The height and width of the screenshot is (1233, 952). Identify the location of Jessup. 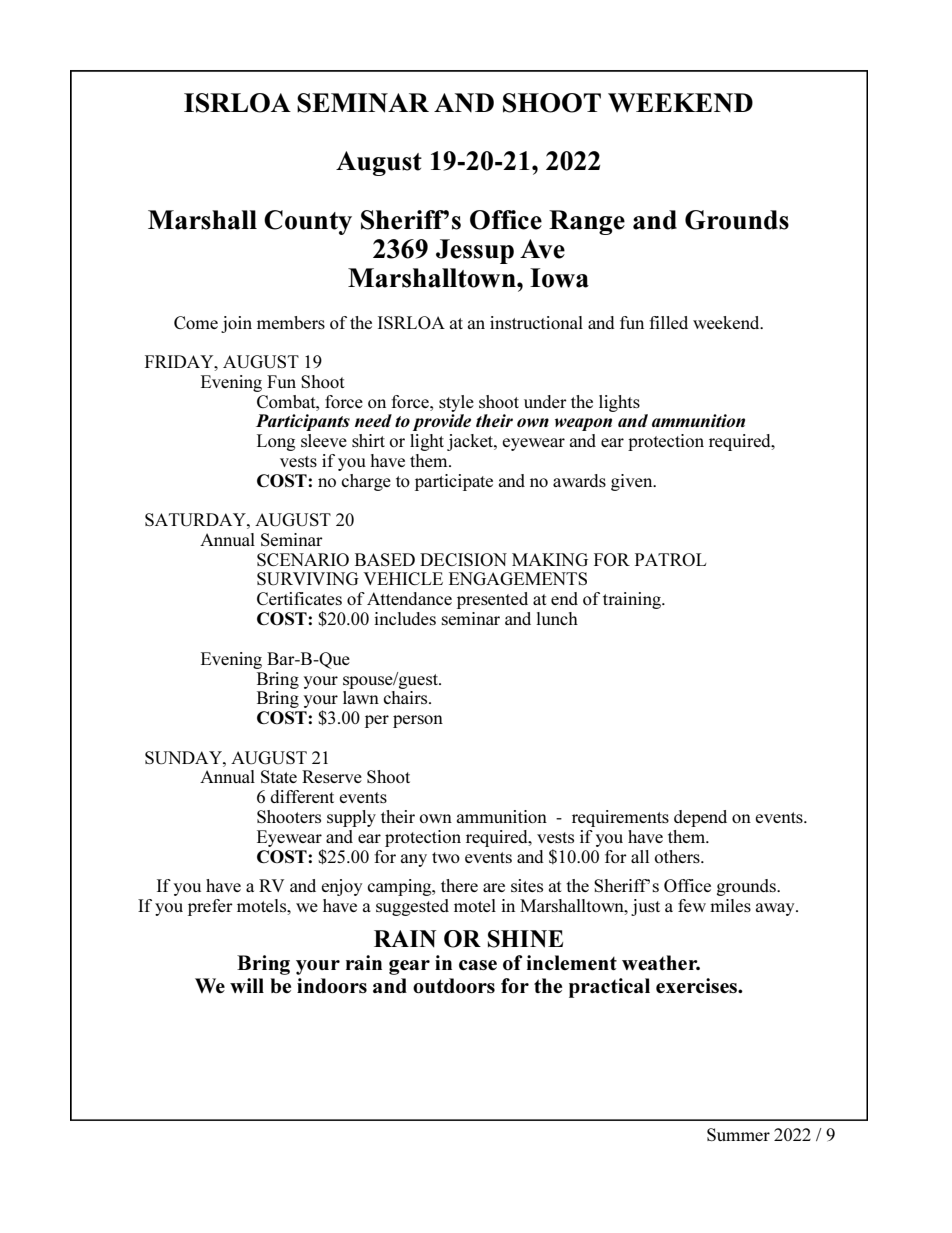
(475, 251).
